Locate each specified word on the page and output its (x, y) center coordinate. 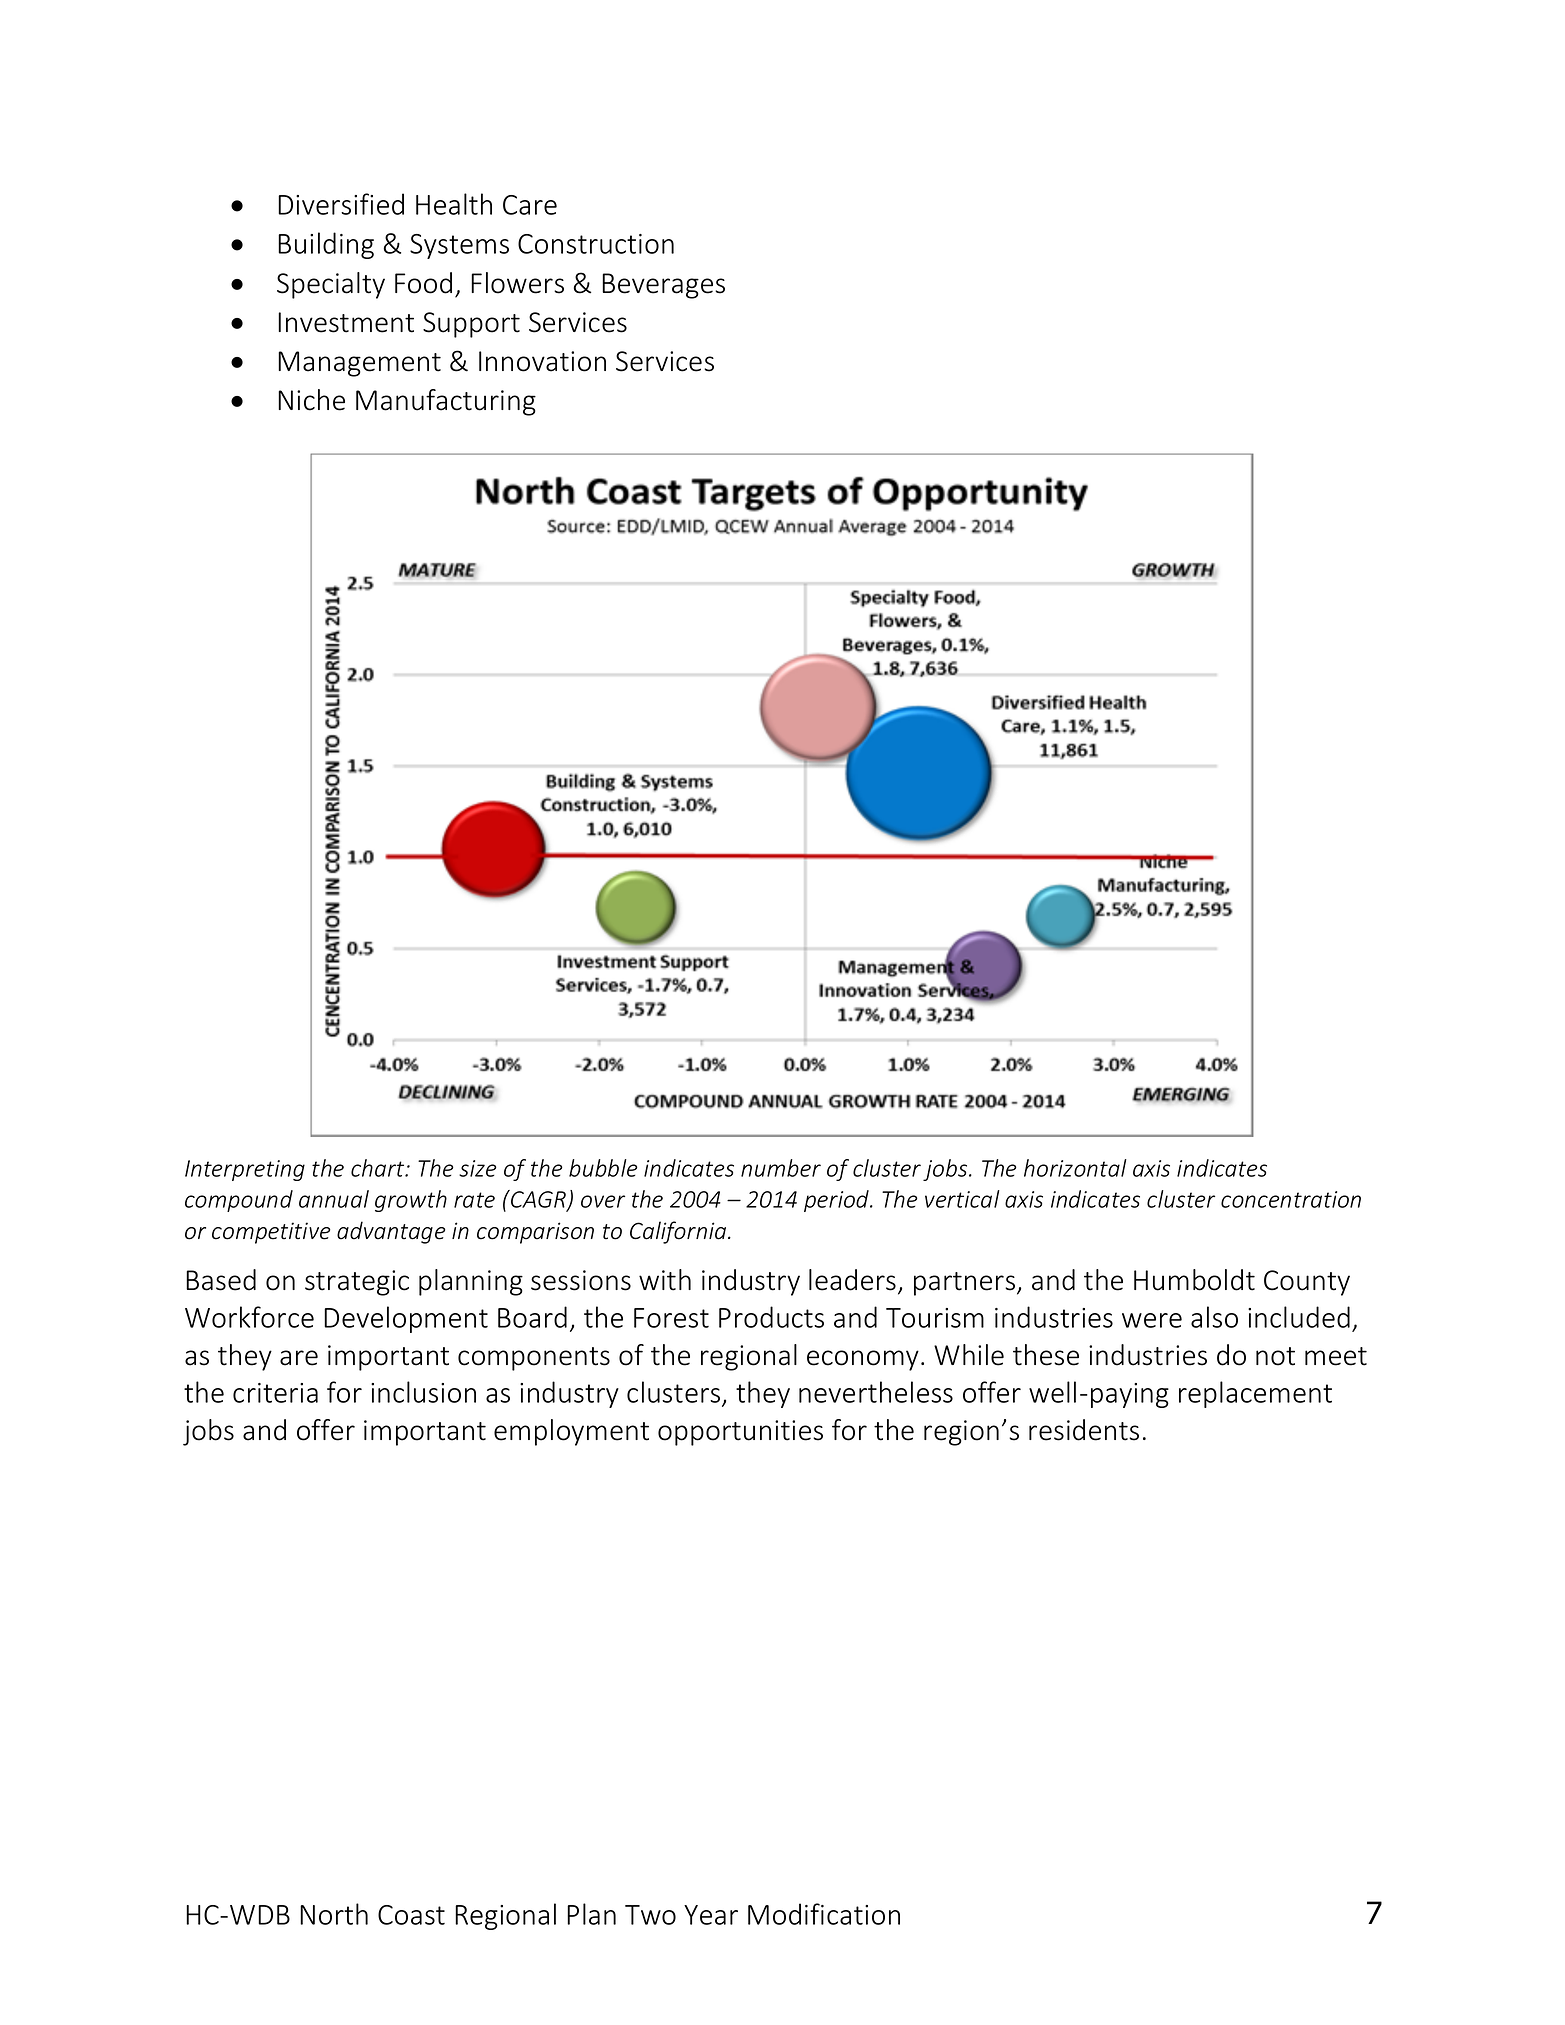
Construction (596, 244)
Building (326, 245)
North (334, 1914)
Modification (824, 1914)
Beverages (663, 286)
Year (711, 1915)
